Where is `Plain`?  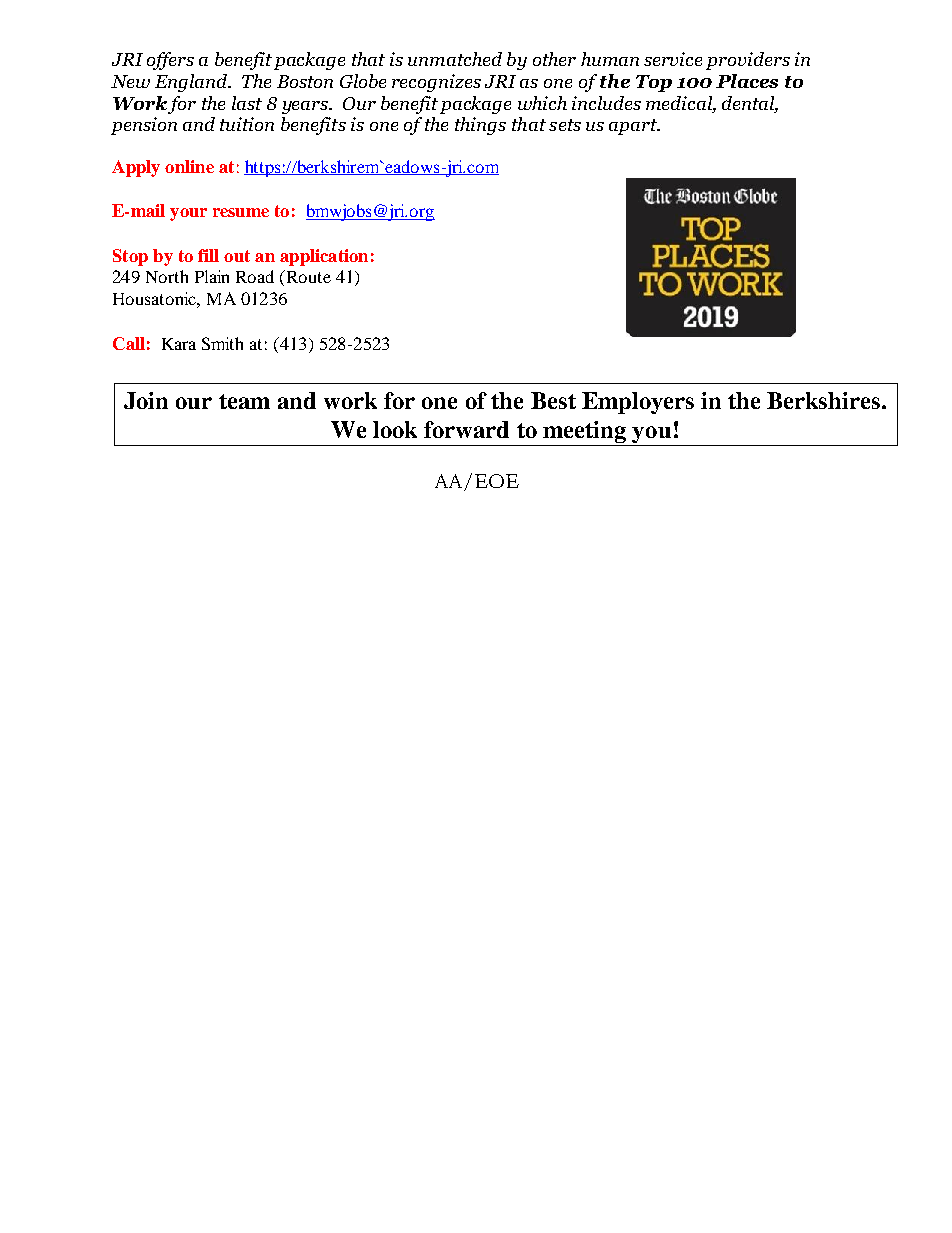 Plain is located at coordinates (212, 276).
